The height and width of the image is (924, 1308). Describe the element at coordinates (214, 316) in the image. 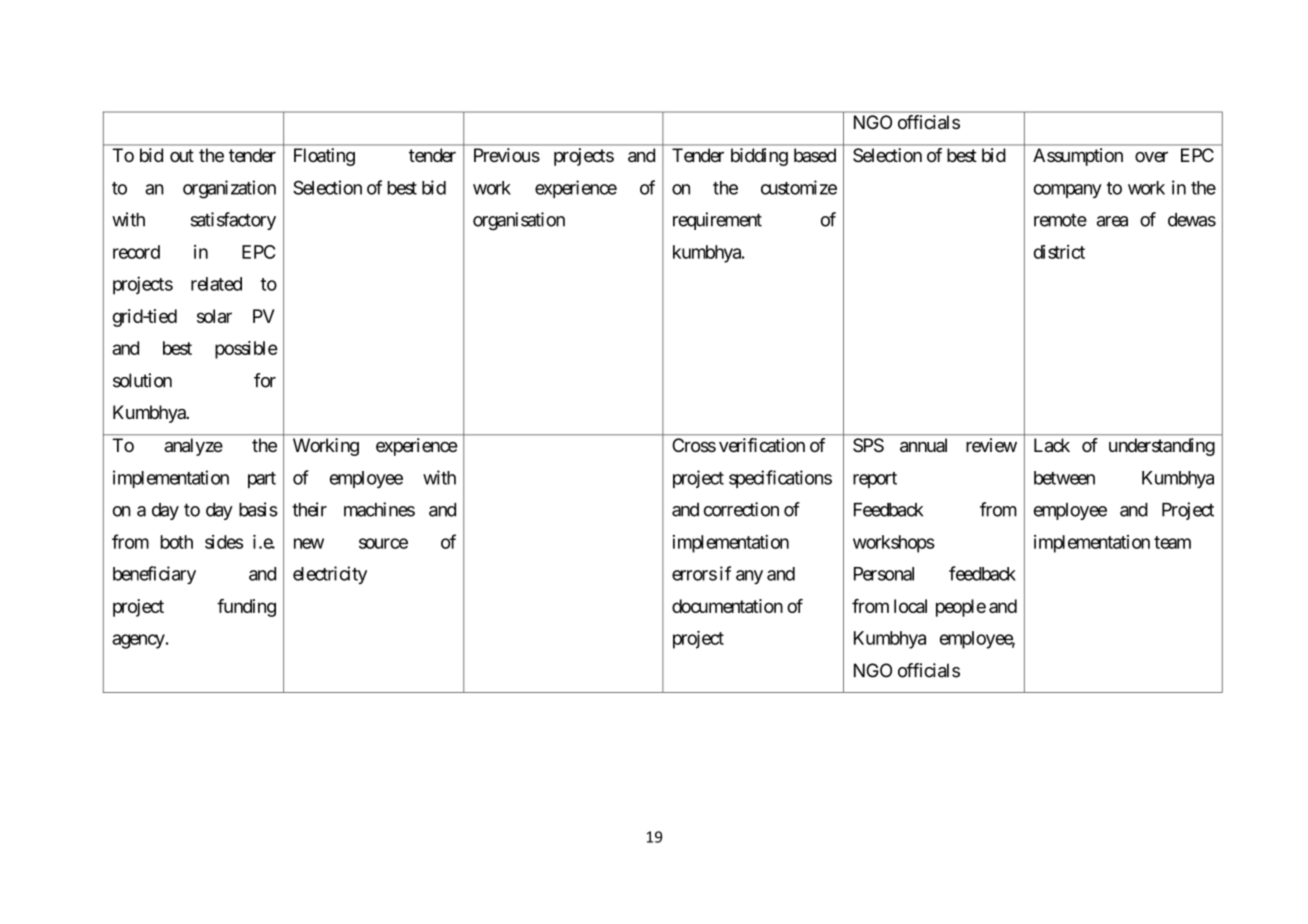

I see `solar` at that location.
